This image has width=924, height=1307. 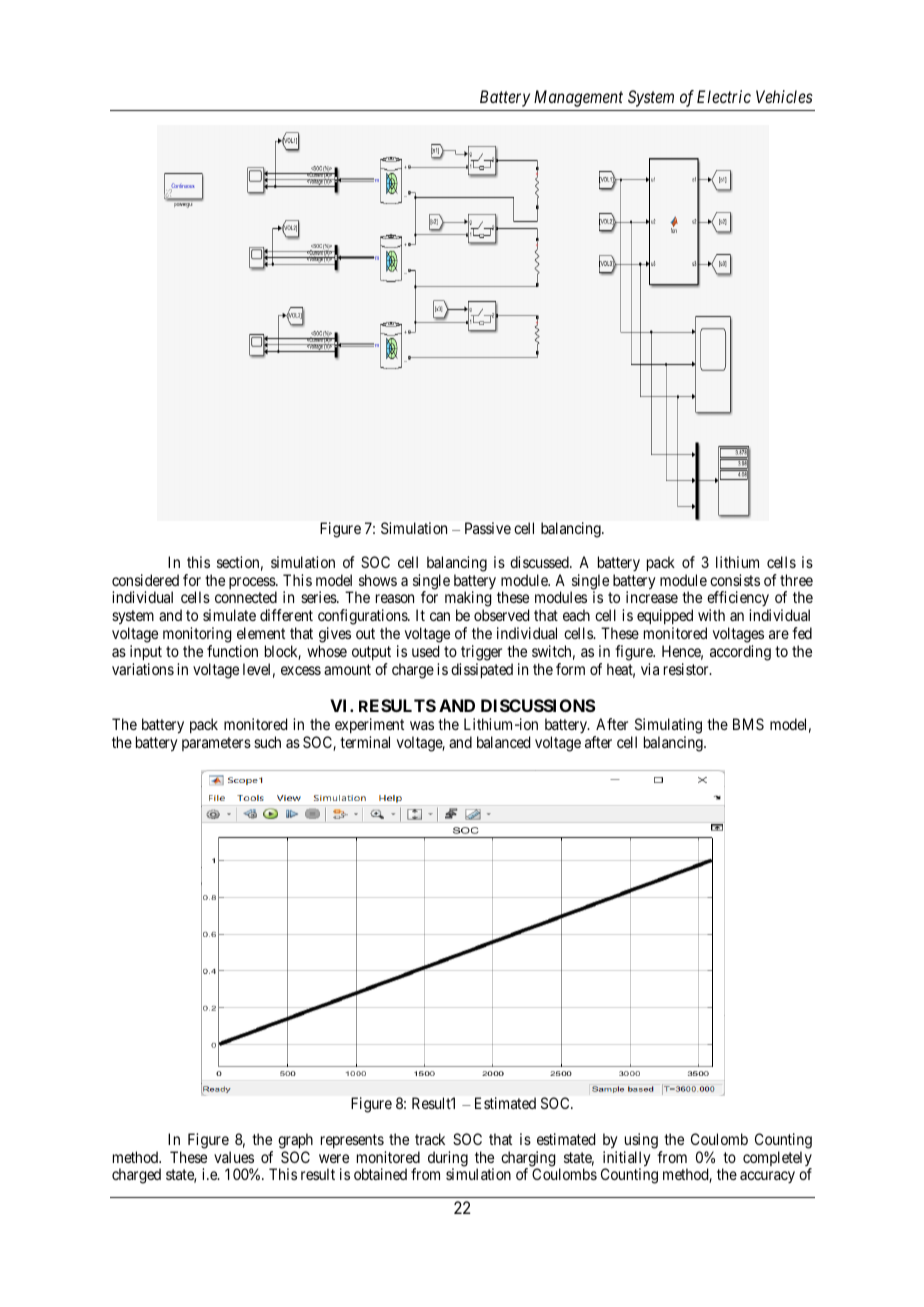 What do you see at coordinates (784, 96) in the image?
I see `Vehicles` at bounding box center [784, 96].
